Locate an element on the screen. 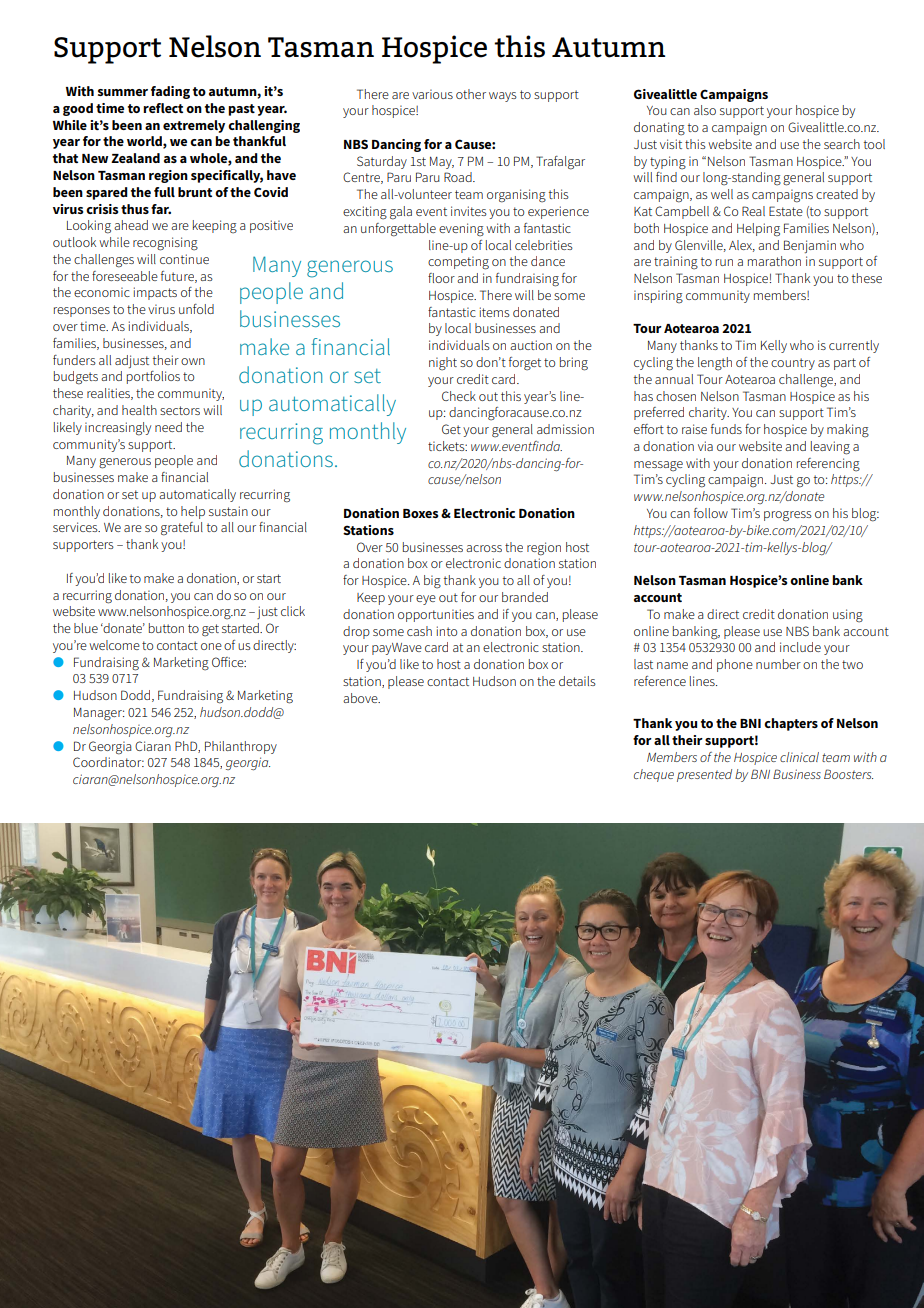  eye is located at coordinates (426, 600).
